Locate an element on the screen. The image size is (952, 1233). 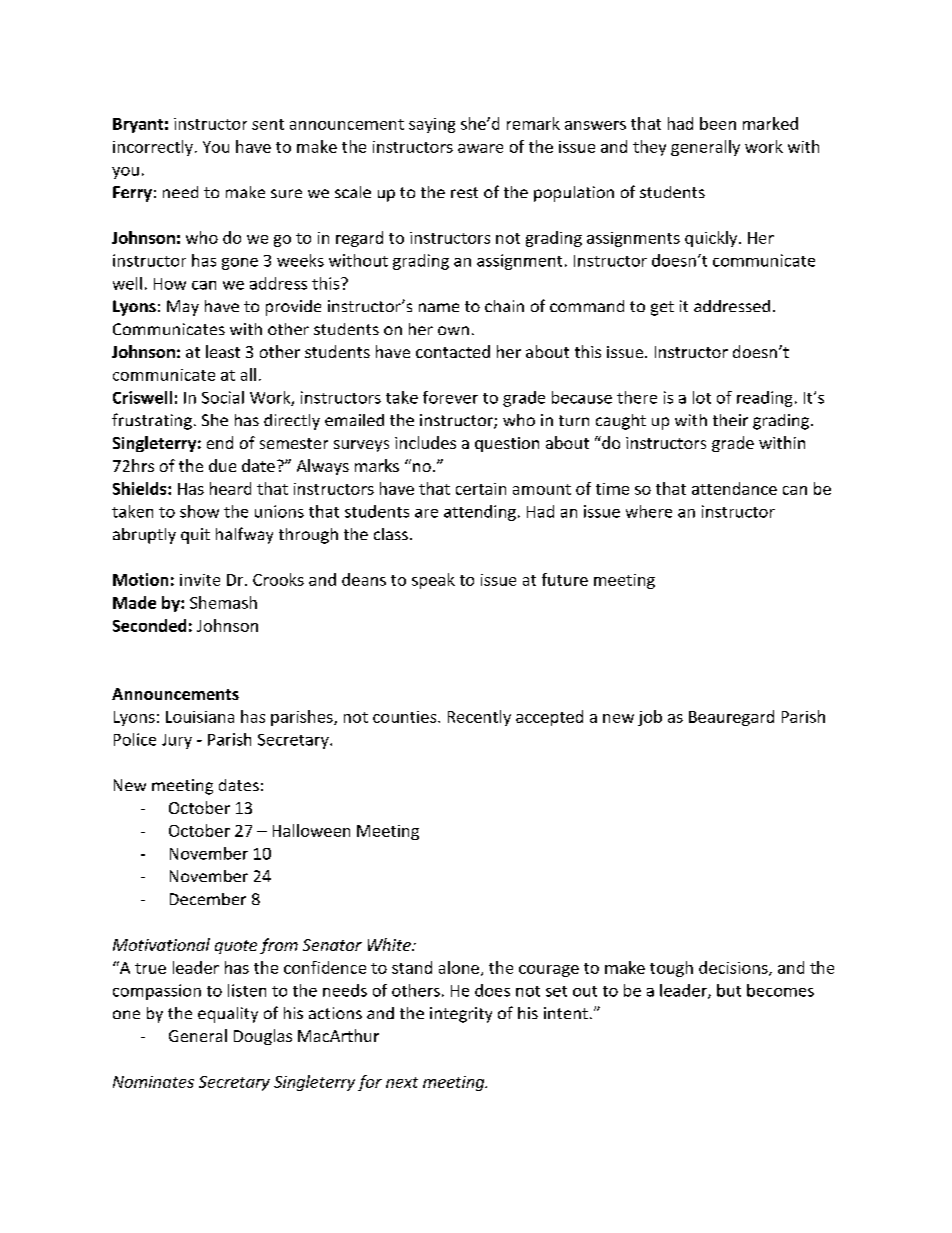
aware is located at coordinates (480, 148).
